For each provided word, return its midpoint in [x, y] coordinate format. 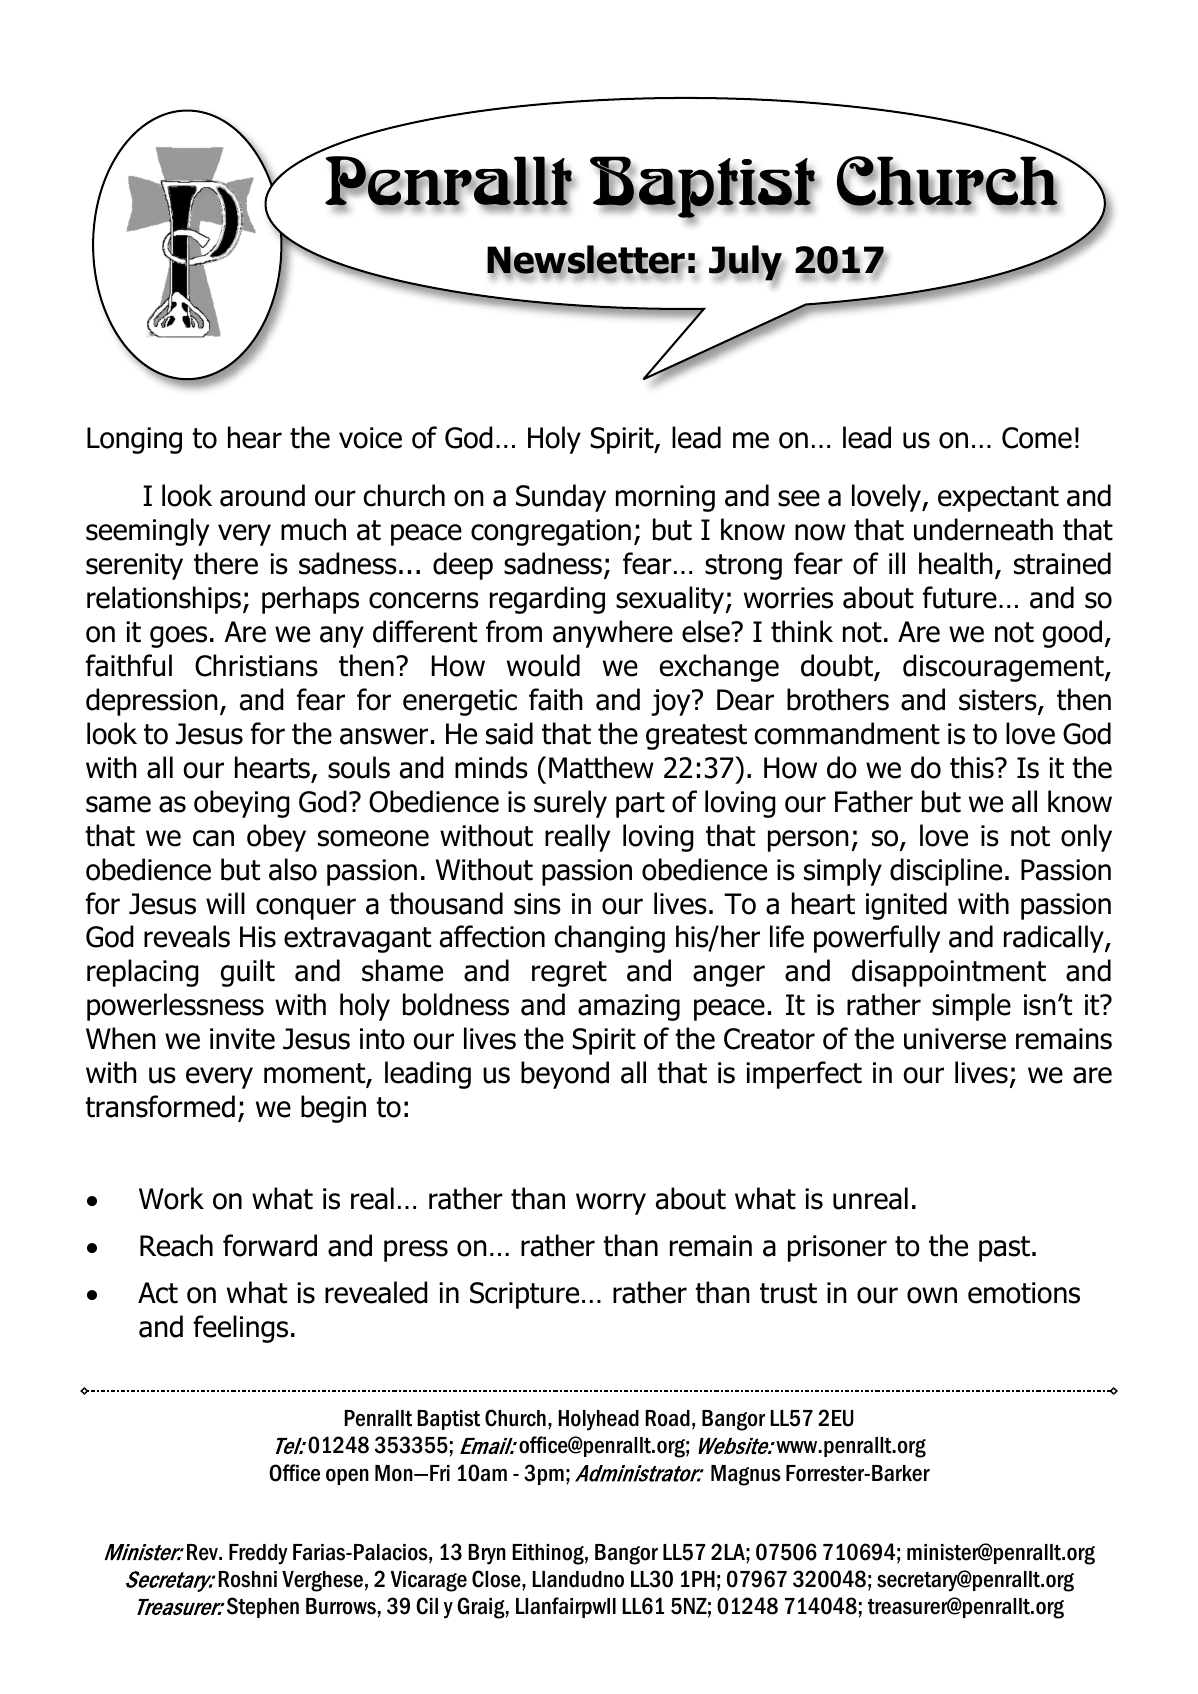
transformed [160, 1106]
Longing [134, 440]
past [1004, 1249]
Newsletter [586, 261]
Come [1037, 438]
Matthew [601, 767]
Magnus [746, 1475]
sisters [999, 701]
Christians [256, 665]
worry [611, 1204]
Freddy [258, 1554]
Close [497, 1579]
